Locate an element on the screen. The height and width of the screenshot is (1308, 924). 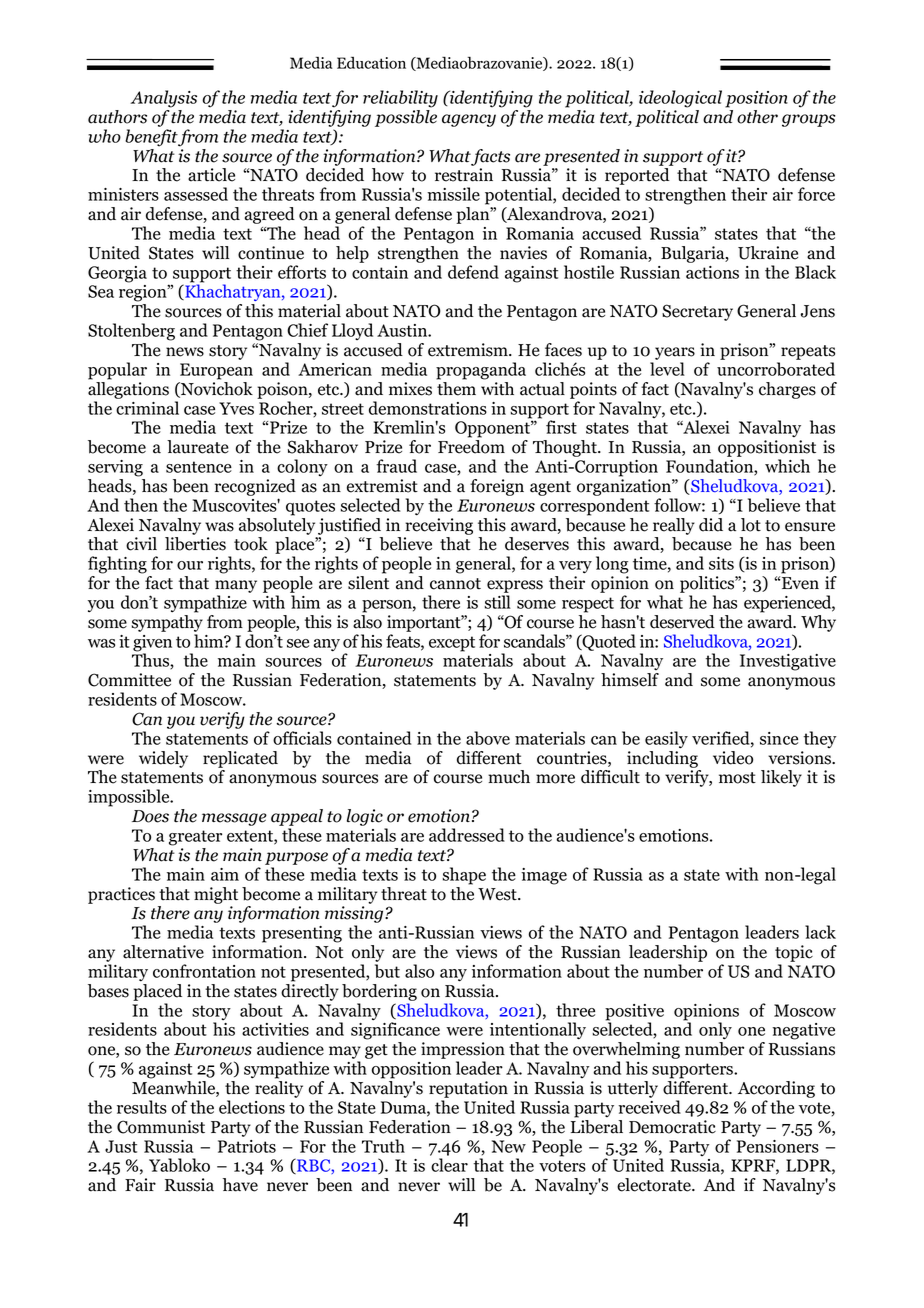
other is located at coordinates (757, 117).
